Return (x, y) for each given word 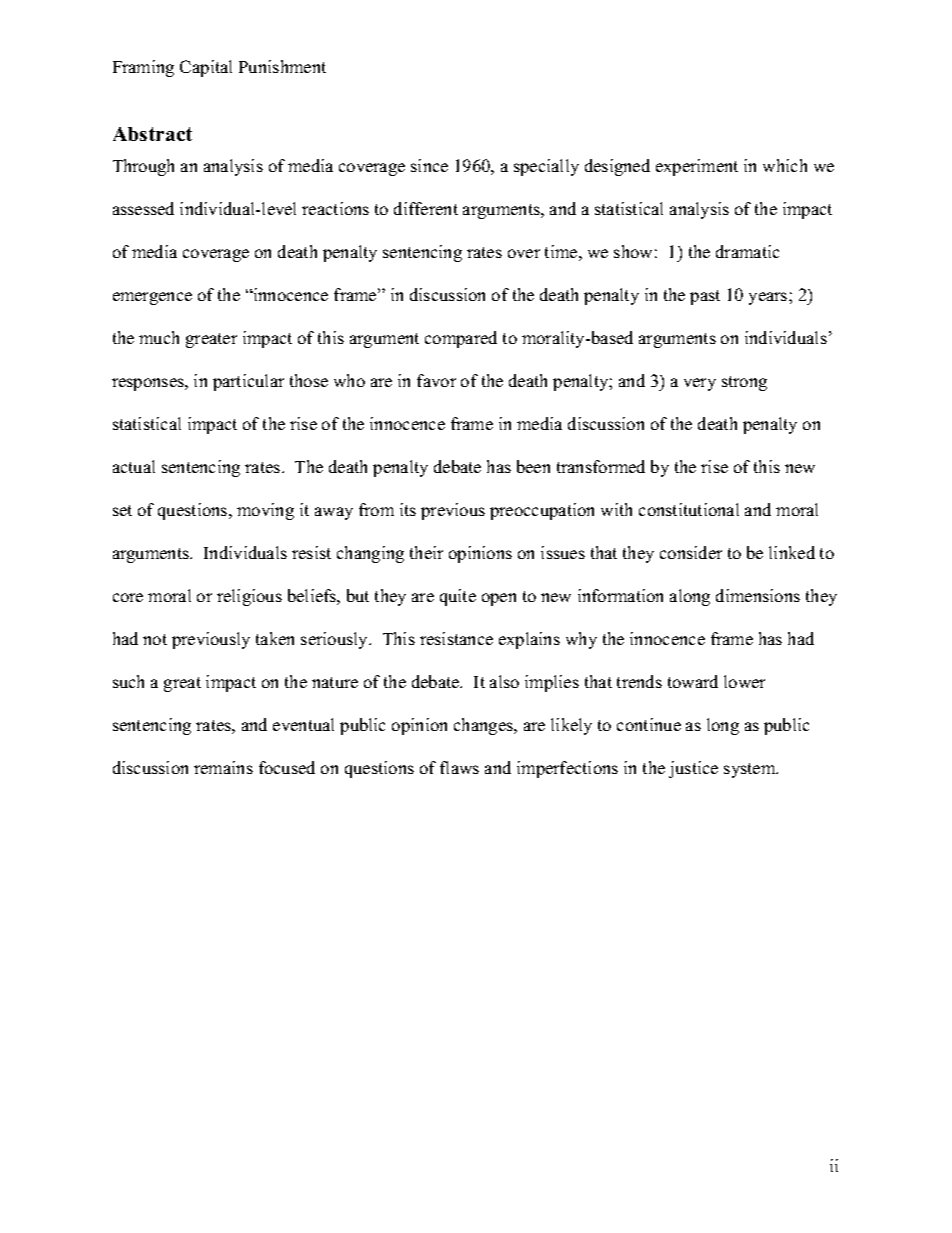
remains (223, 767)
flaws (459, 767)
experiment (697, 167)
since (429, 165)
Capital (206, 68)
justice (693, 769)
